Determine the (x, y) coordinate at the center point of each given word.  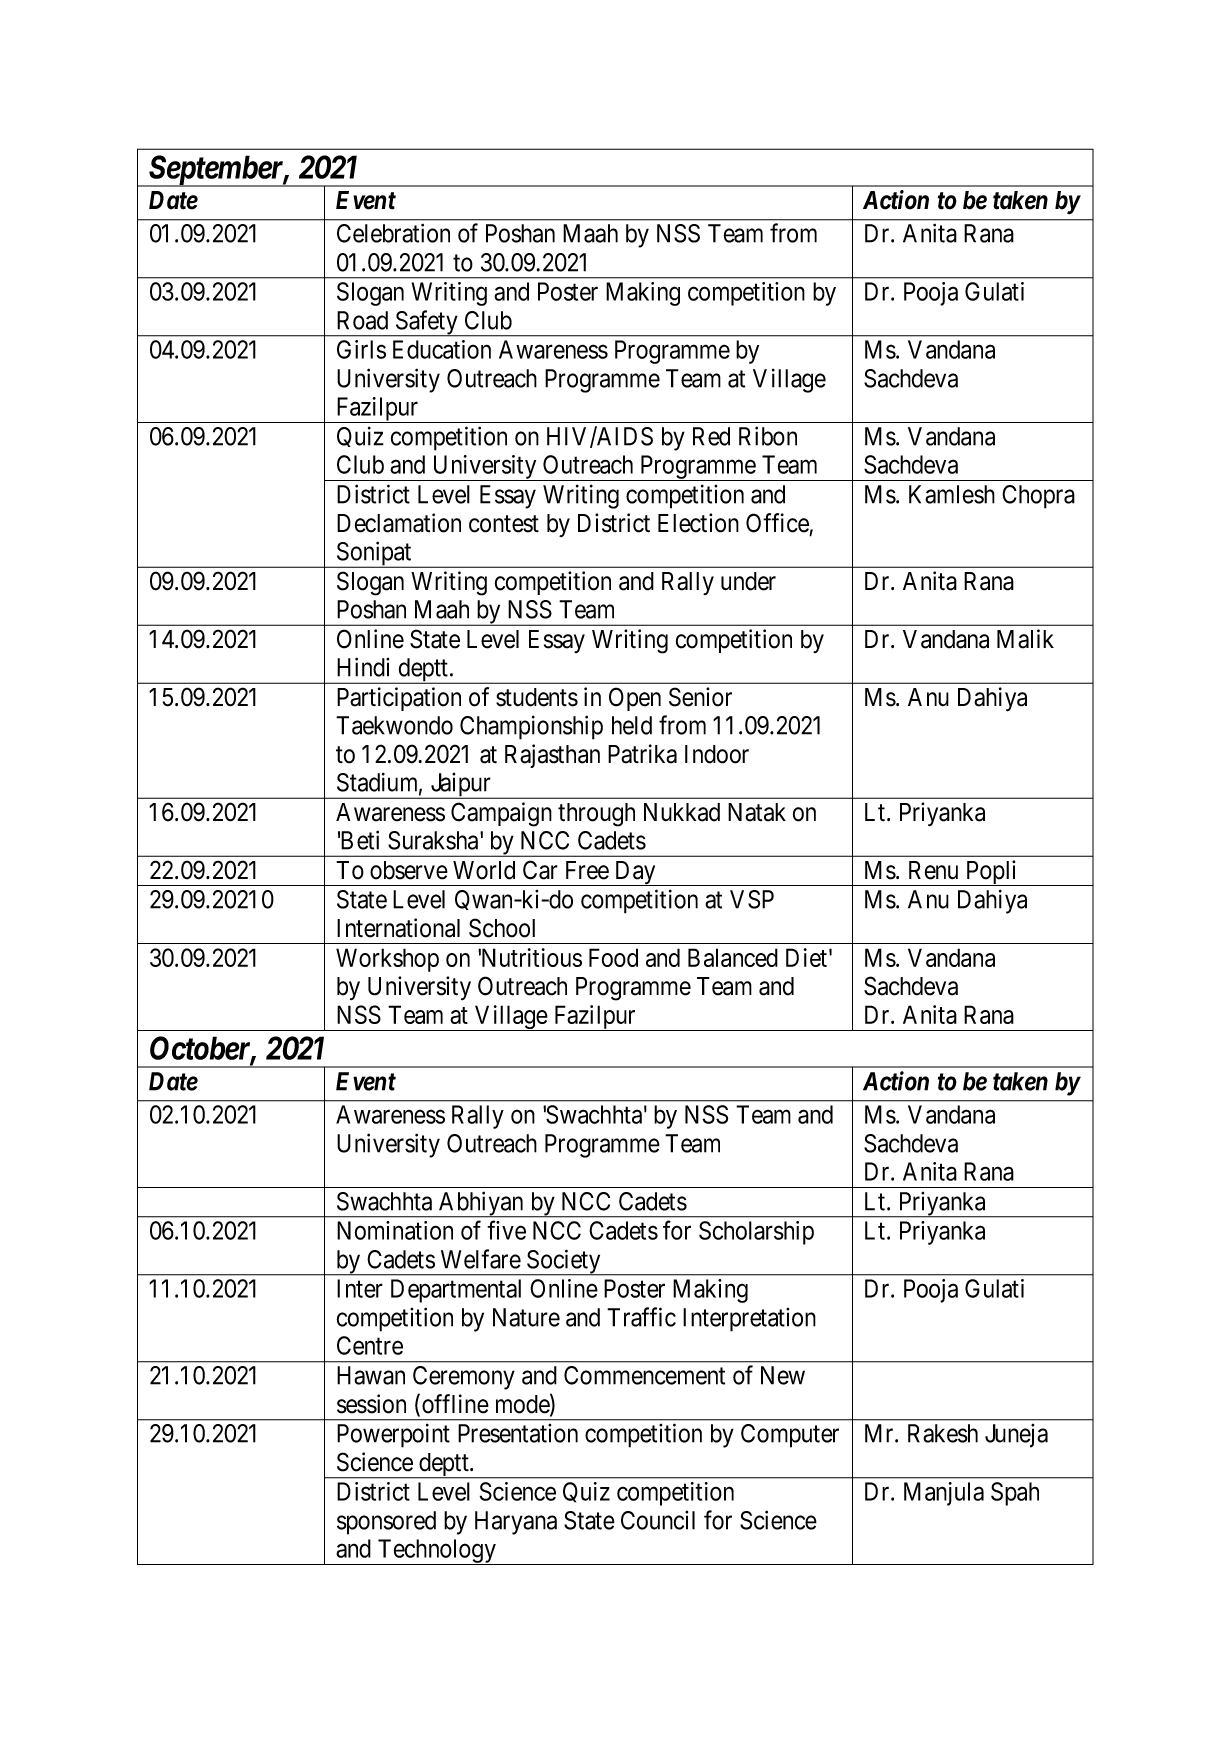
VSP (752, 899)
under (748, 581)
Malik (1025, 639)
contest (504, 524)
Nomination (395, 1230)
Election (698, 523)
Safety (426, 323)
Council (658, 1520)
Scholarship (756, 1233)
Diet (806, 957)
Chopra (1038, 497)
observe (409, 870)
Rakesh (943, 1433)
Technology (437, 1552)
